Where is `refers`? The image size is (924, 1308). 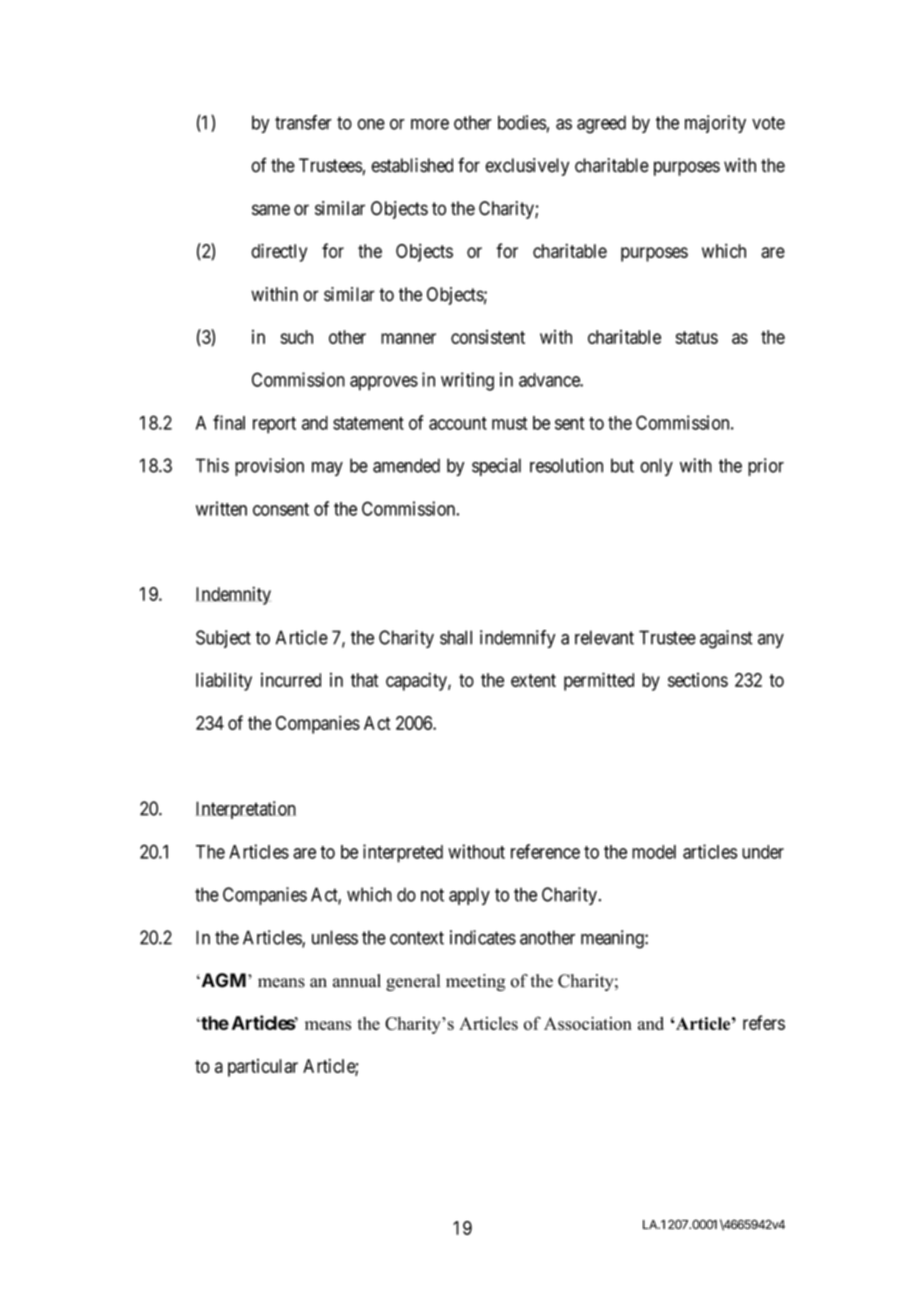
refers is located at coordinates (764, 1022).
